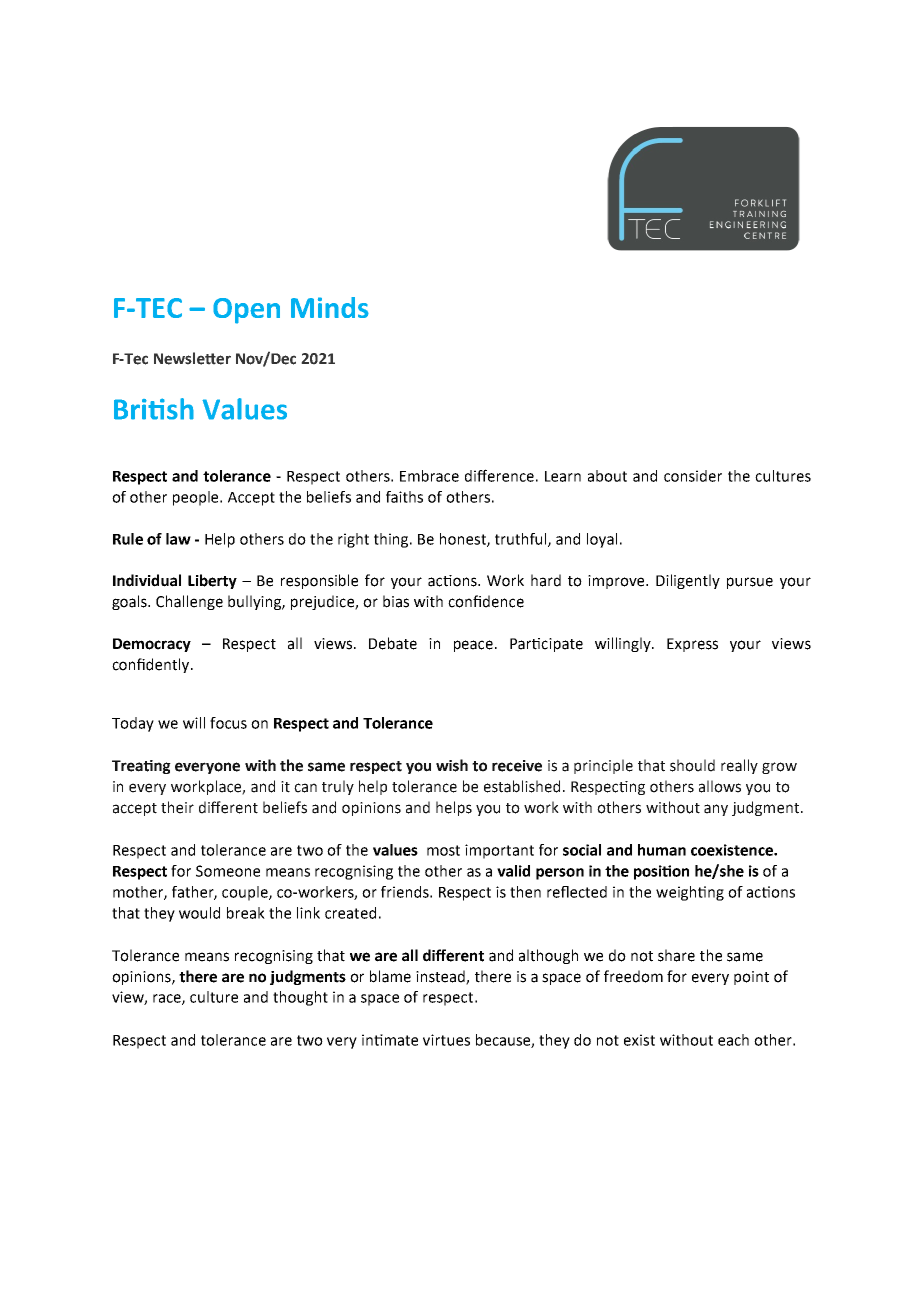 The height and width of the document is (1308, 924). Describe the element at coordinates (152, 665) in the document. I see `confidently` at that location.
